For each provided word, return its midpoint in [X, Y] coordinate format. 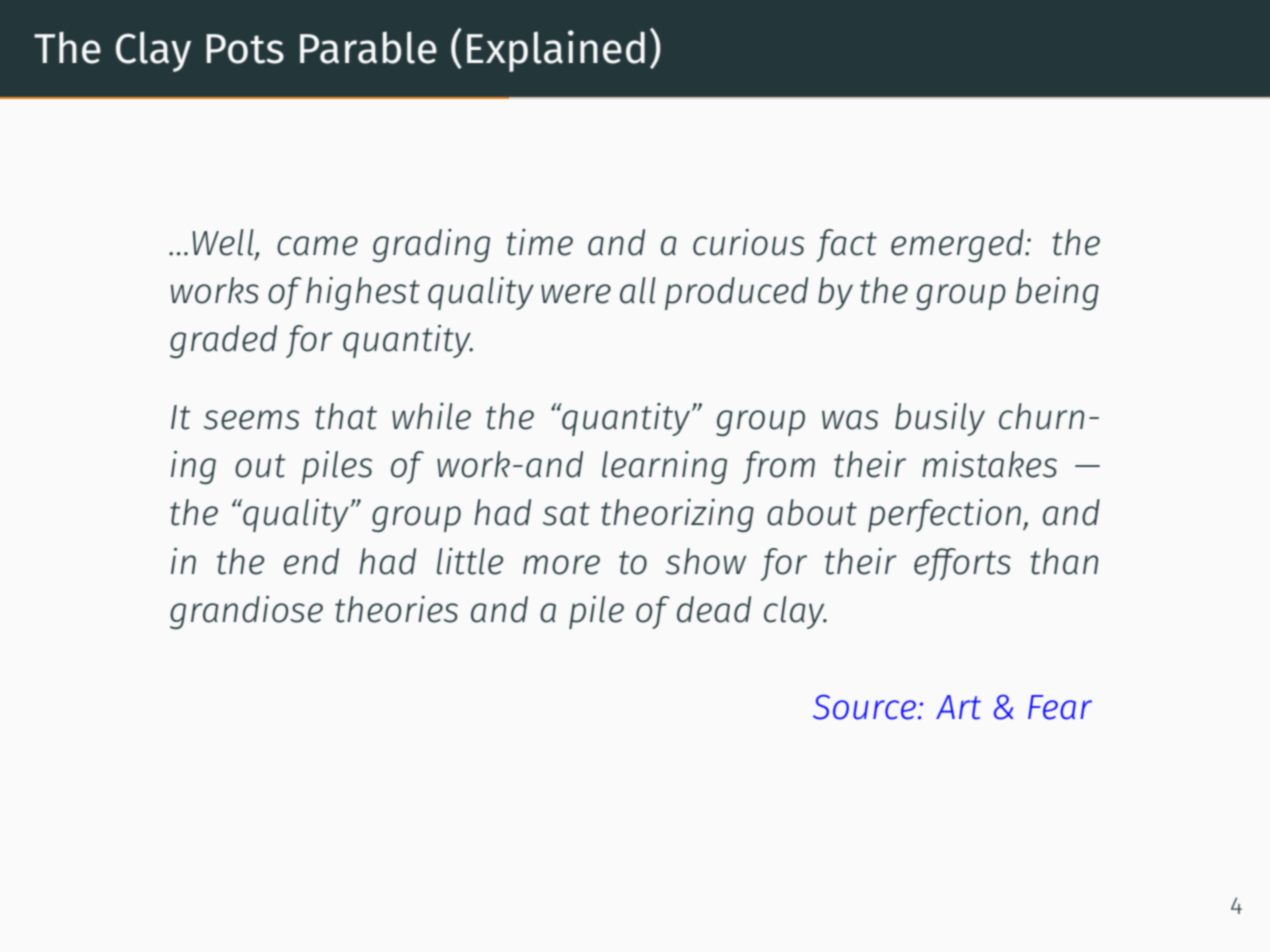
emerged [958, 245]
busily [940, 419]
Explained [556, 51]
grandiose [246, 612]
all [637, 290]
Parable [368, 47]
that [346, 416]
